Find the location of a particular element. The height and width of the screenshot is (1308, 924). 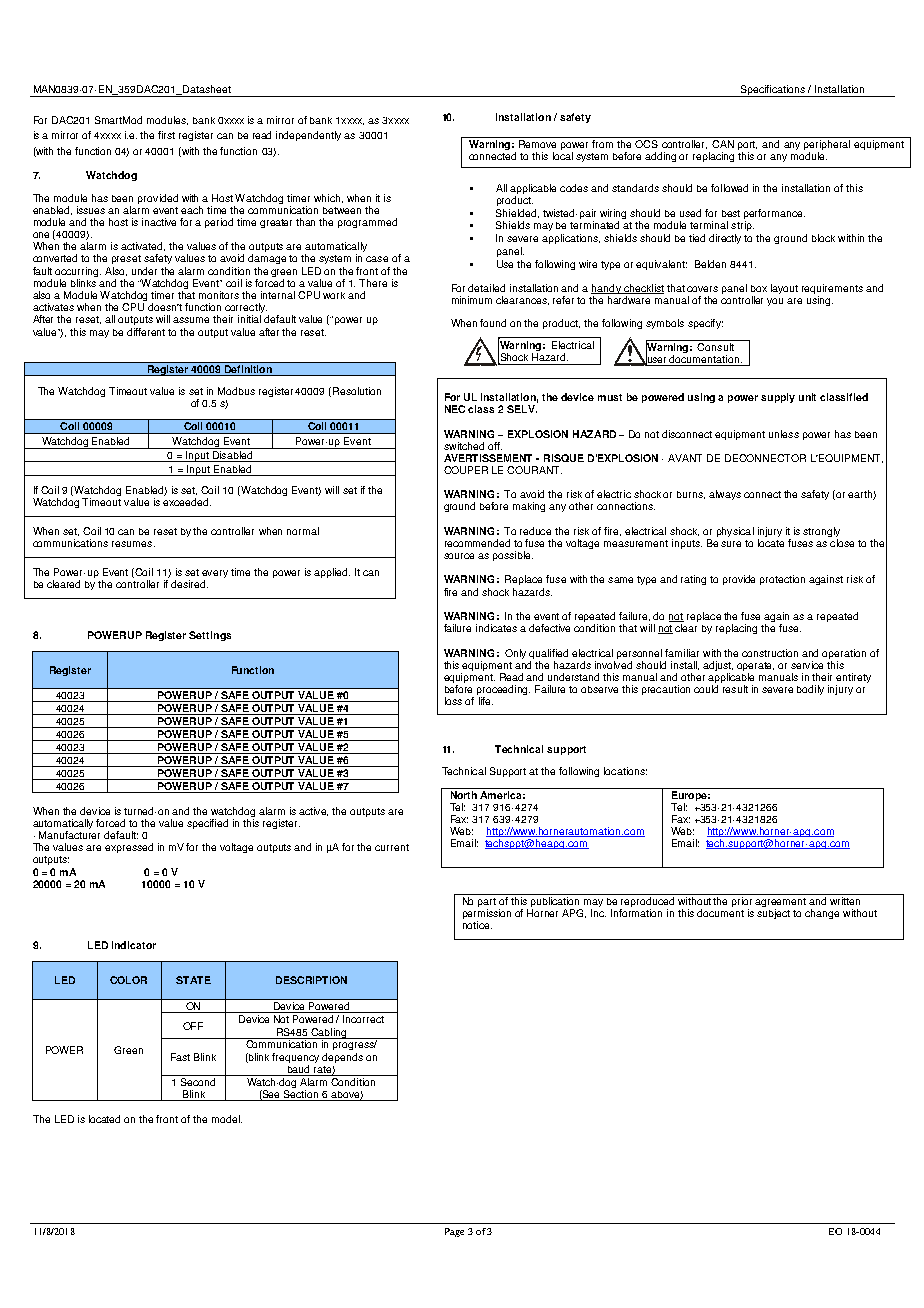

Specifications is located at coordinates (772, 91).
